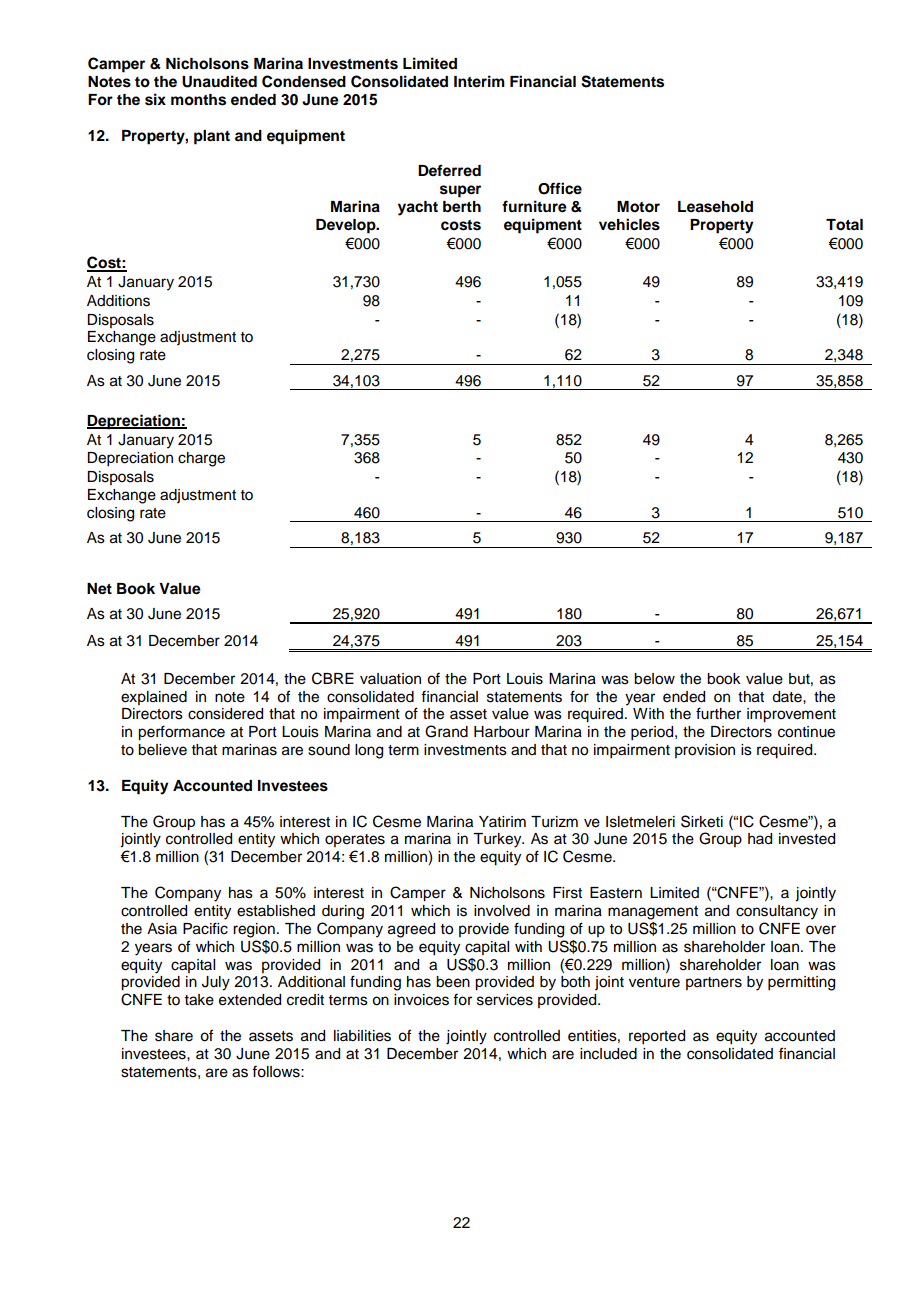 The width and height of the image is (924, 1308). Describe the element at coordinates (199, 1000) in the image. I see `take` at that location.
